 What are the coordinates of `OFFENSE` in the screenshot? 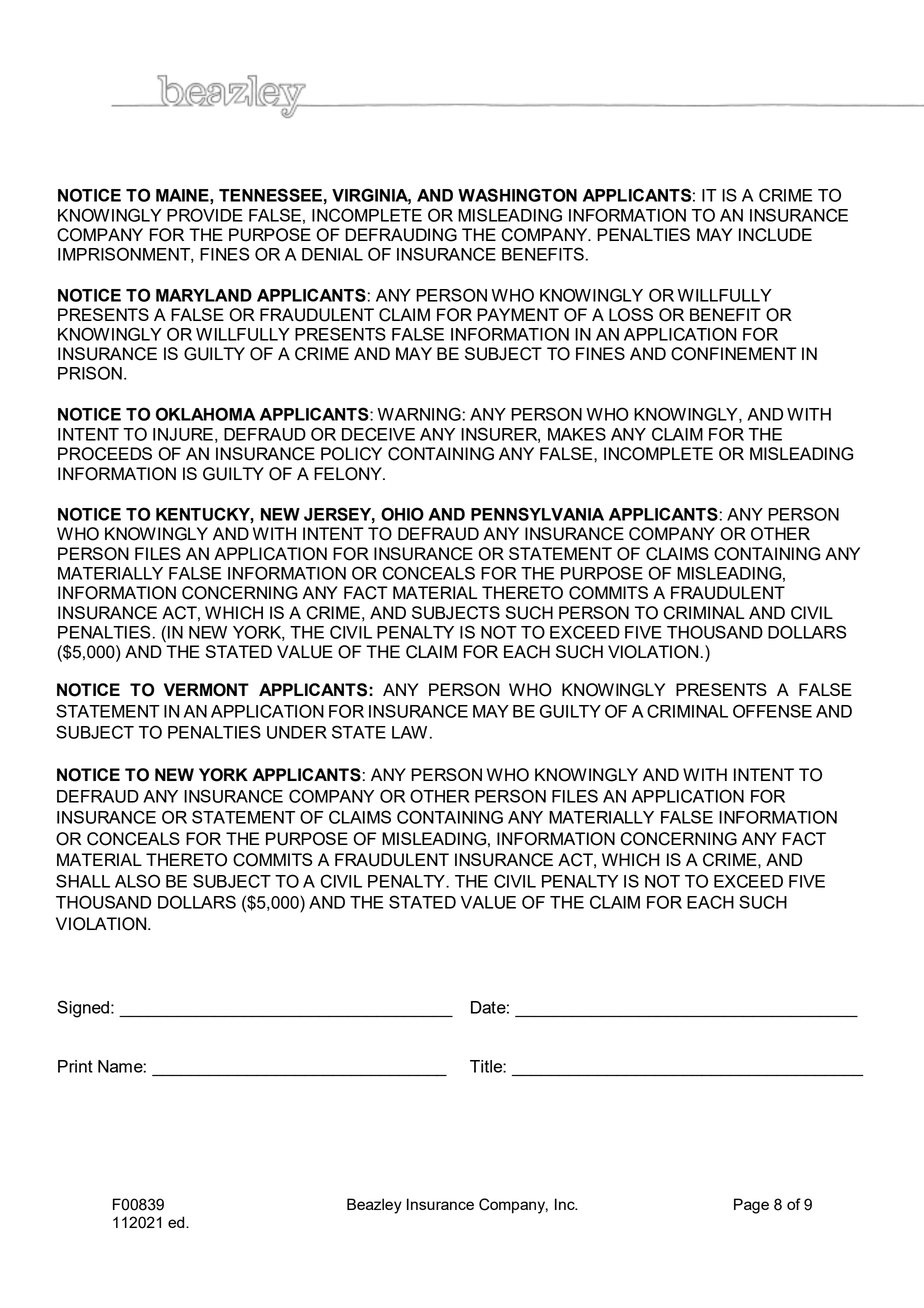 It's located at (772, 711).
